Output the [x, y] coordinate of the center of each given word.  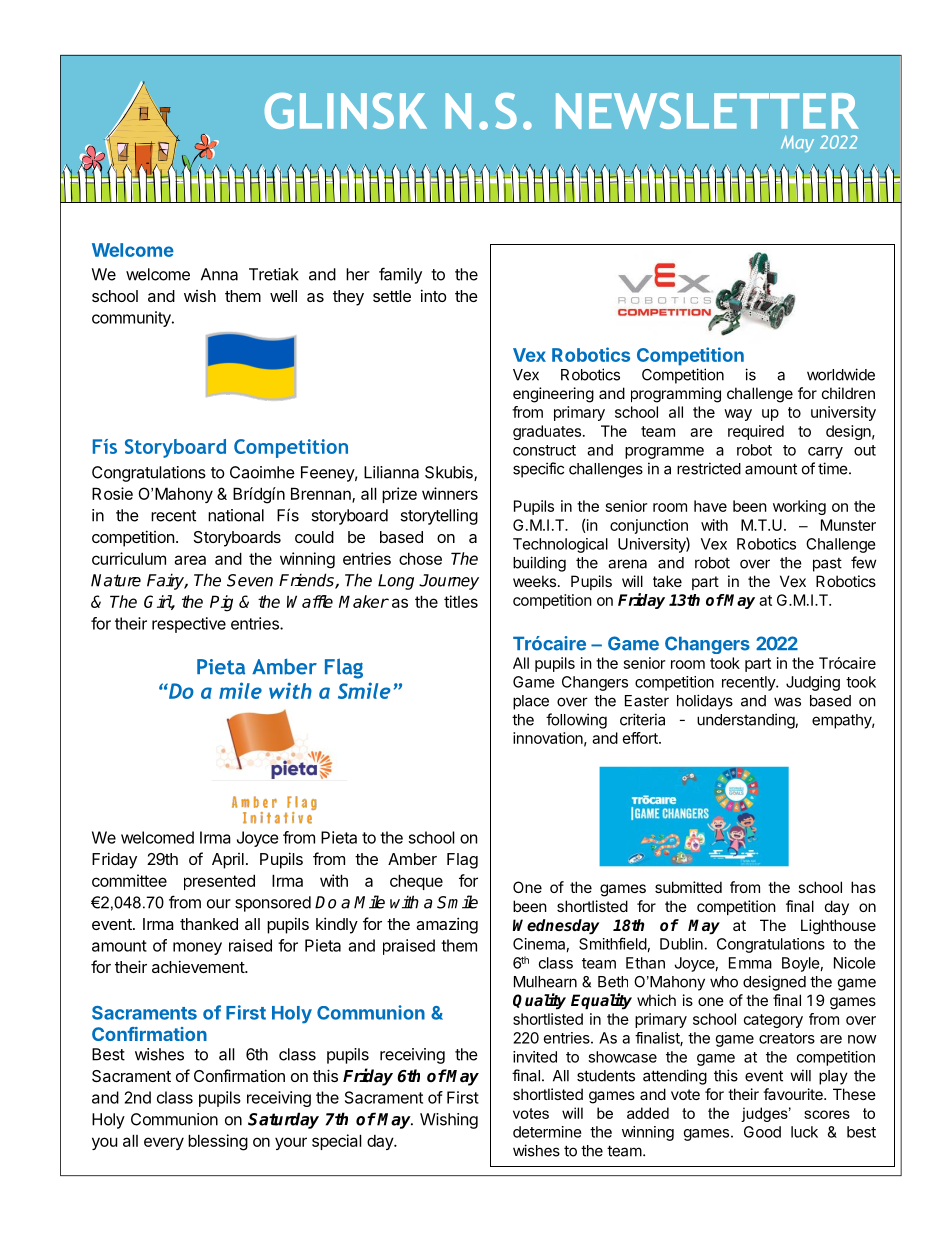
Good [762, 1132]
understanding [746, 721]
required [756, 432]
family [400, 275]
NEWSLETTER [707, 111]
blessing [218, 1142]
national [236, 515]
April [228, 861]
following [576, 721]
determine [547, 1132]
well [283, 296]
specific [538, 470]
